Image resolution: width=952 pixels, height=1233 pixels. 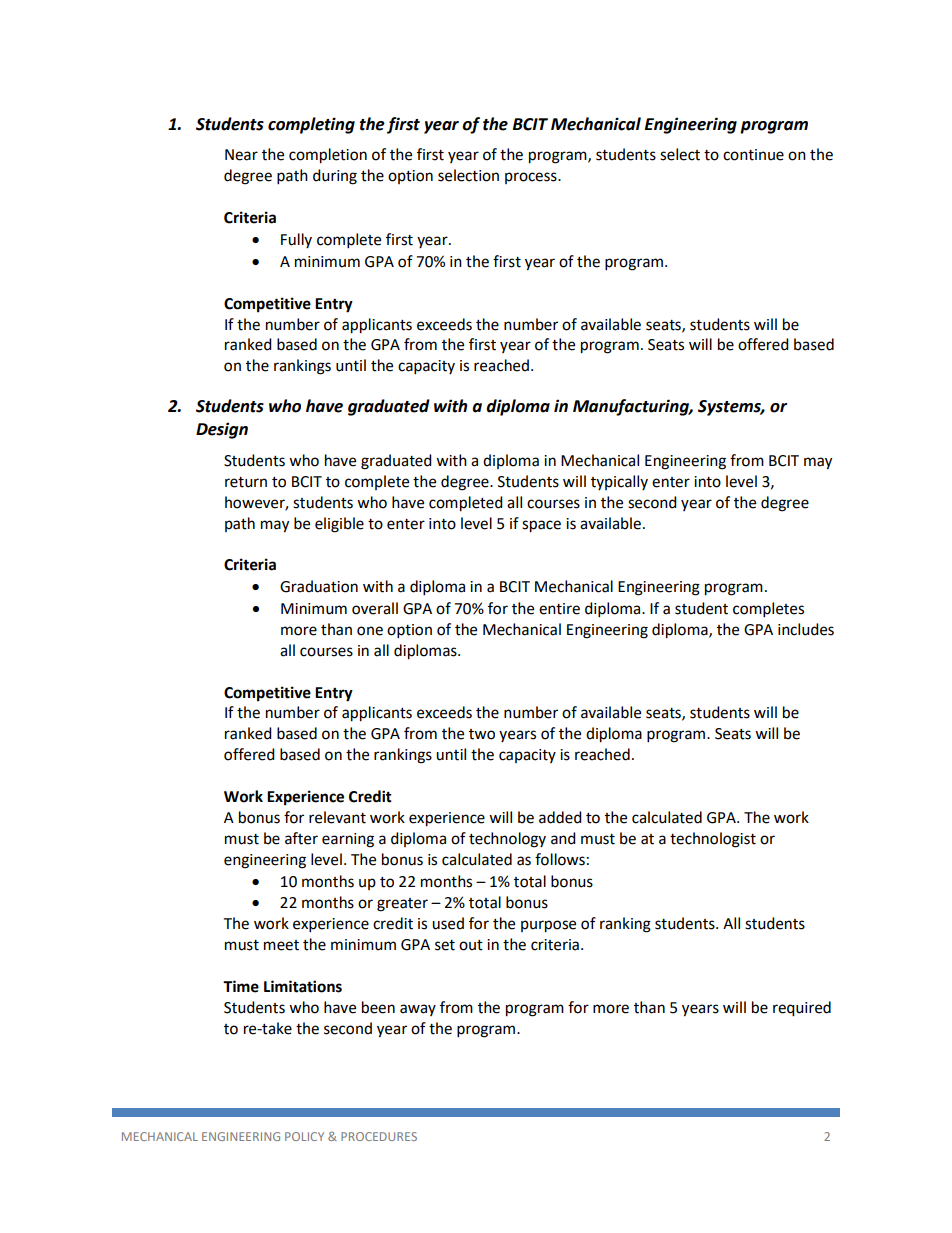 I want to click on meet, so click(x=281, y=945).
